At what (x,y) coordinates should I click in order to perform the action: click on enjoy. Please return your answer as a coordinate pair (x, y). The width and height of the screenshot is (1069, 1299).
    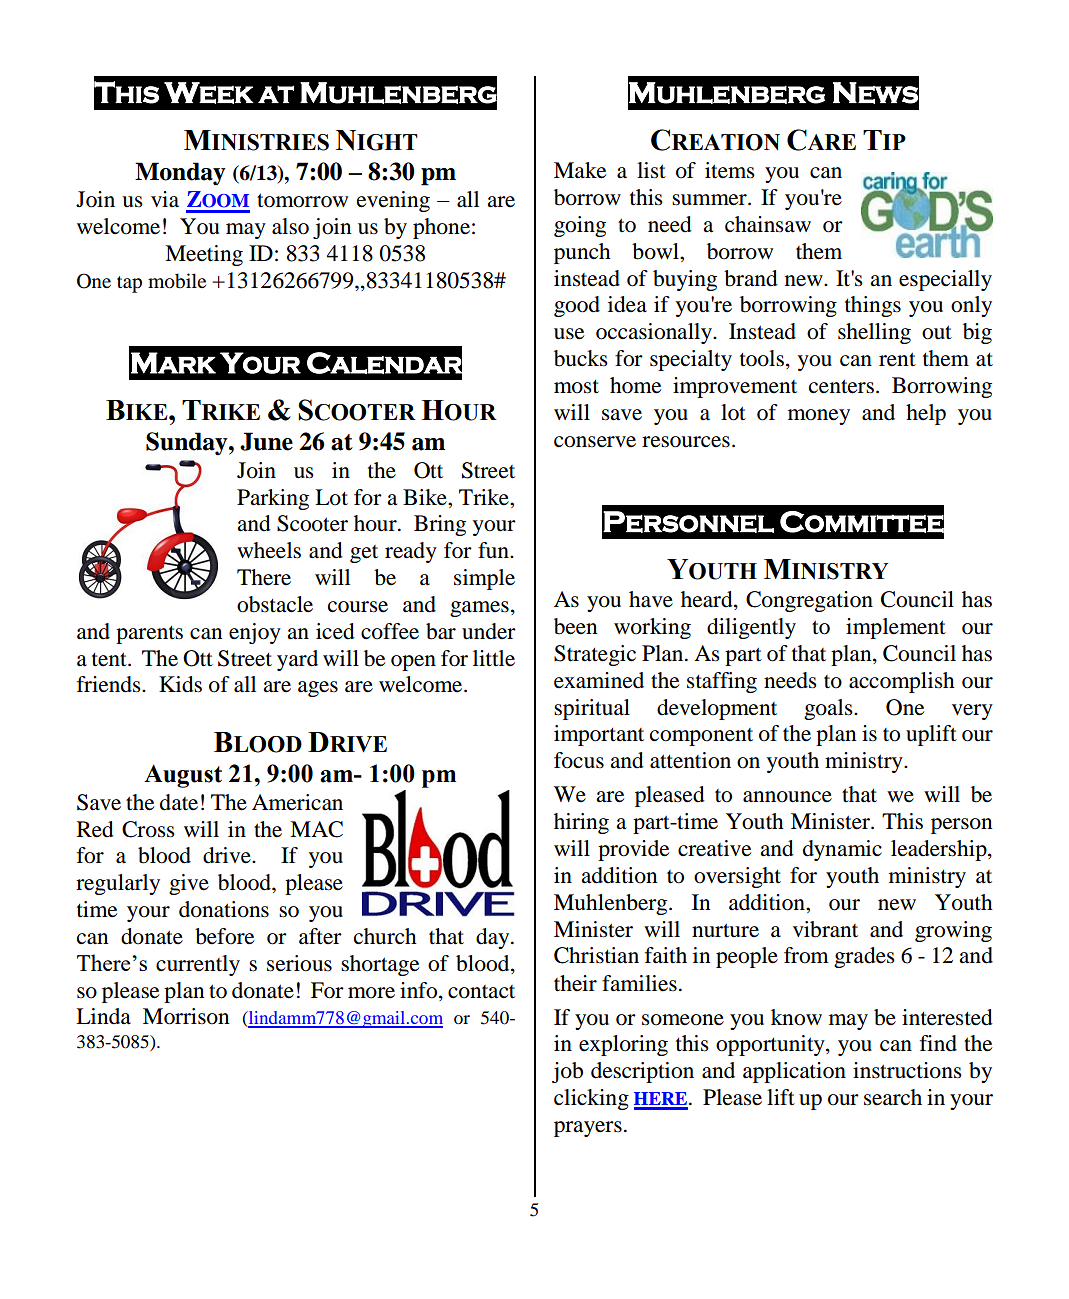
    Looking at the image, I should click on (255, 633).
